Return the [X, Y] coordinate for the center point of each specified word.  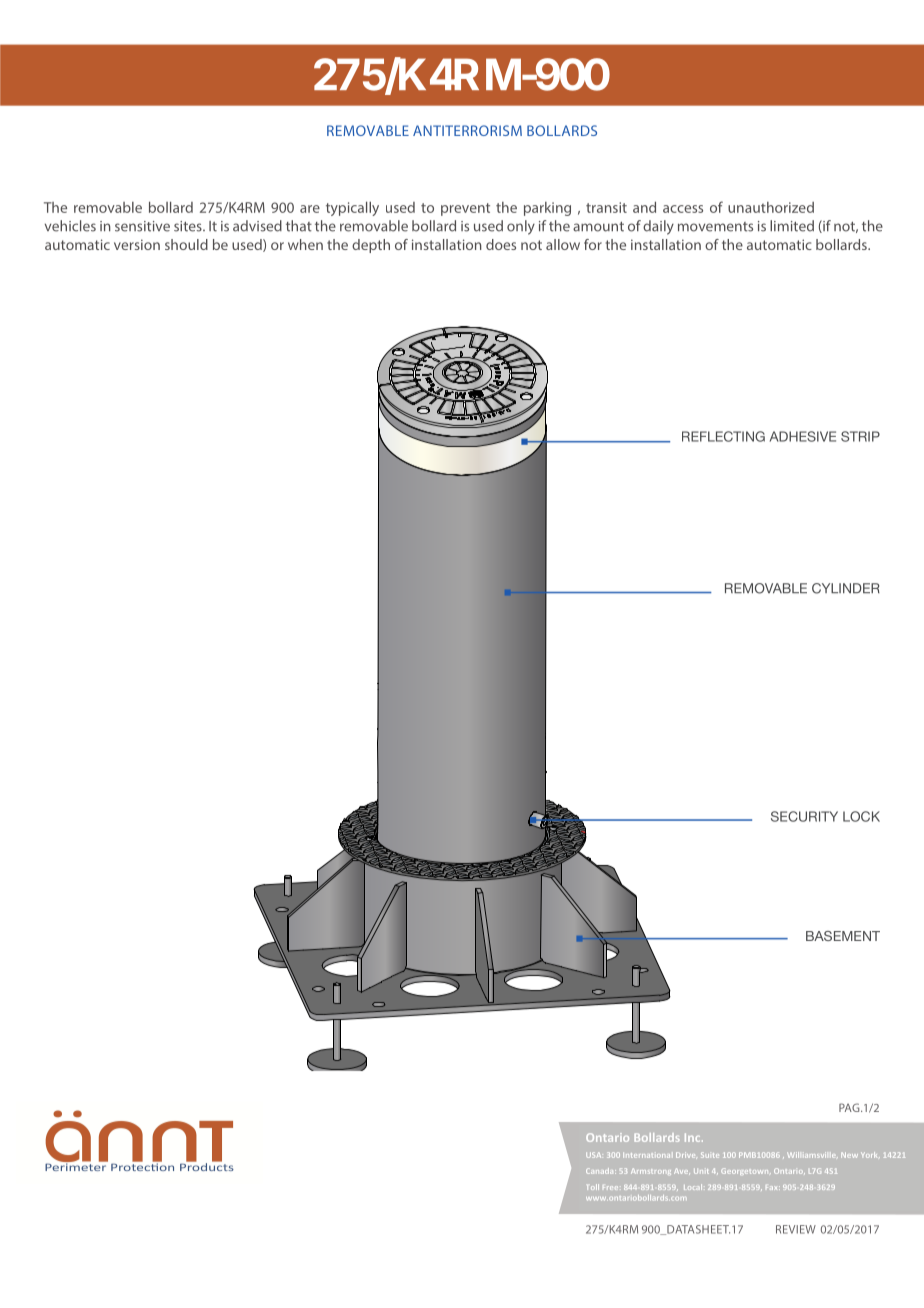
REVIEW [796, 1229]
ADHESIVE [803, 436]
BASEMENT [843, 936]
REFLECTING [723, 436]
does [501, 244]
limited [792, 226]
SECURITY [804, 816]
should [186, 244]
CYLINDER [846, 588]
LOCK [861, 816]
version [137, 244]
